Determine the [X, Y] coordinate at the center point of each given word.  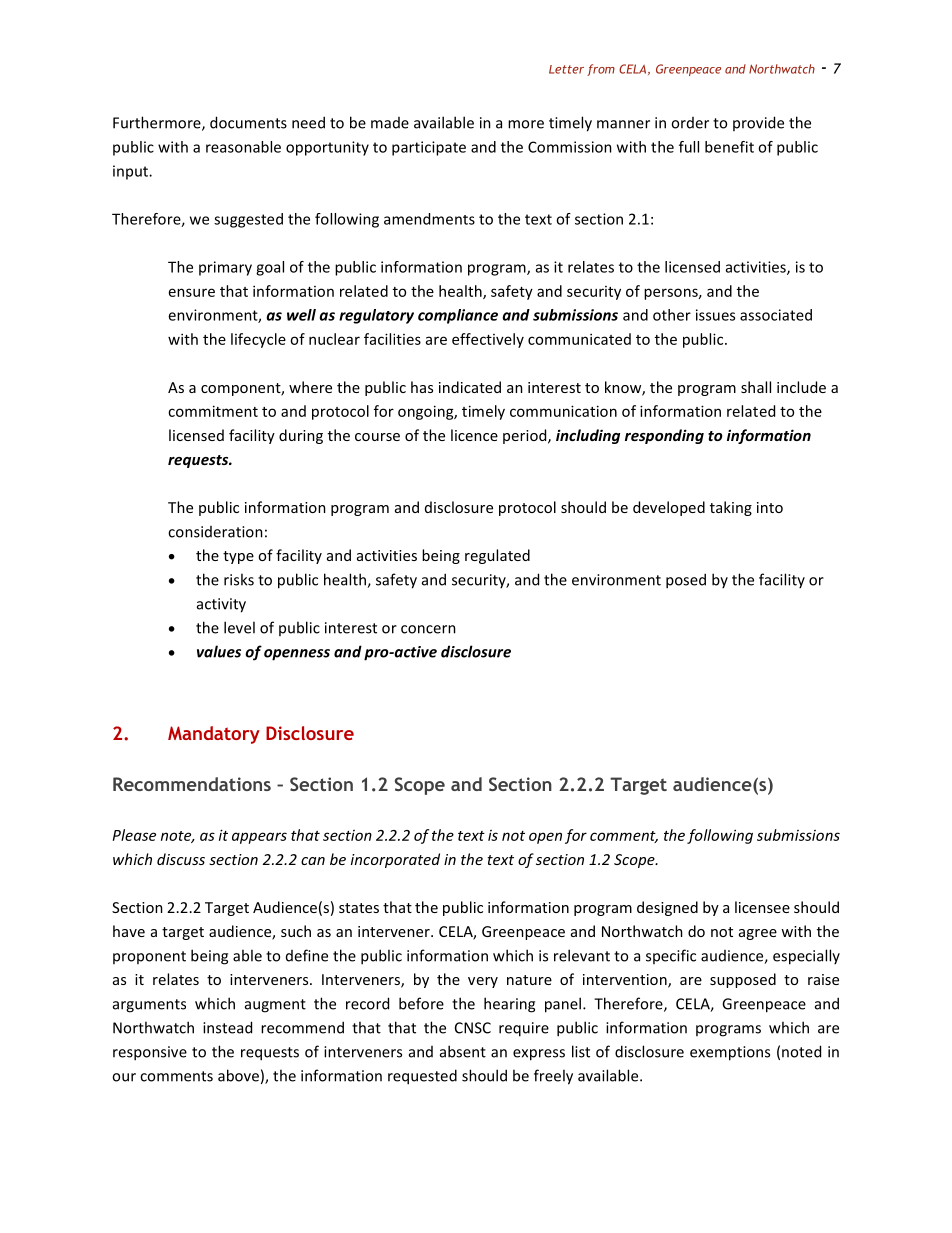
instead [227, 1027]
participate [429, 148]
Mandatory [214, 735]
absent [463, 1051]
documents [248, 122]
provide [758, 123]
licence [474, 435]
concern [428, 629]
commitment [213, 411]
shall [756, 387]
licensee [762, 907]
